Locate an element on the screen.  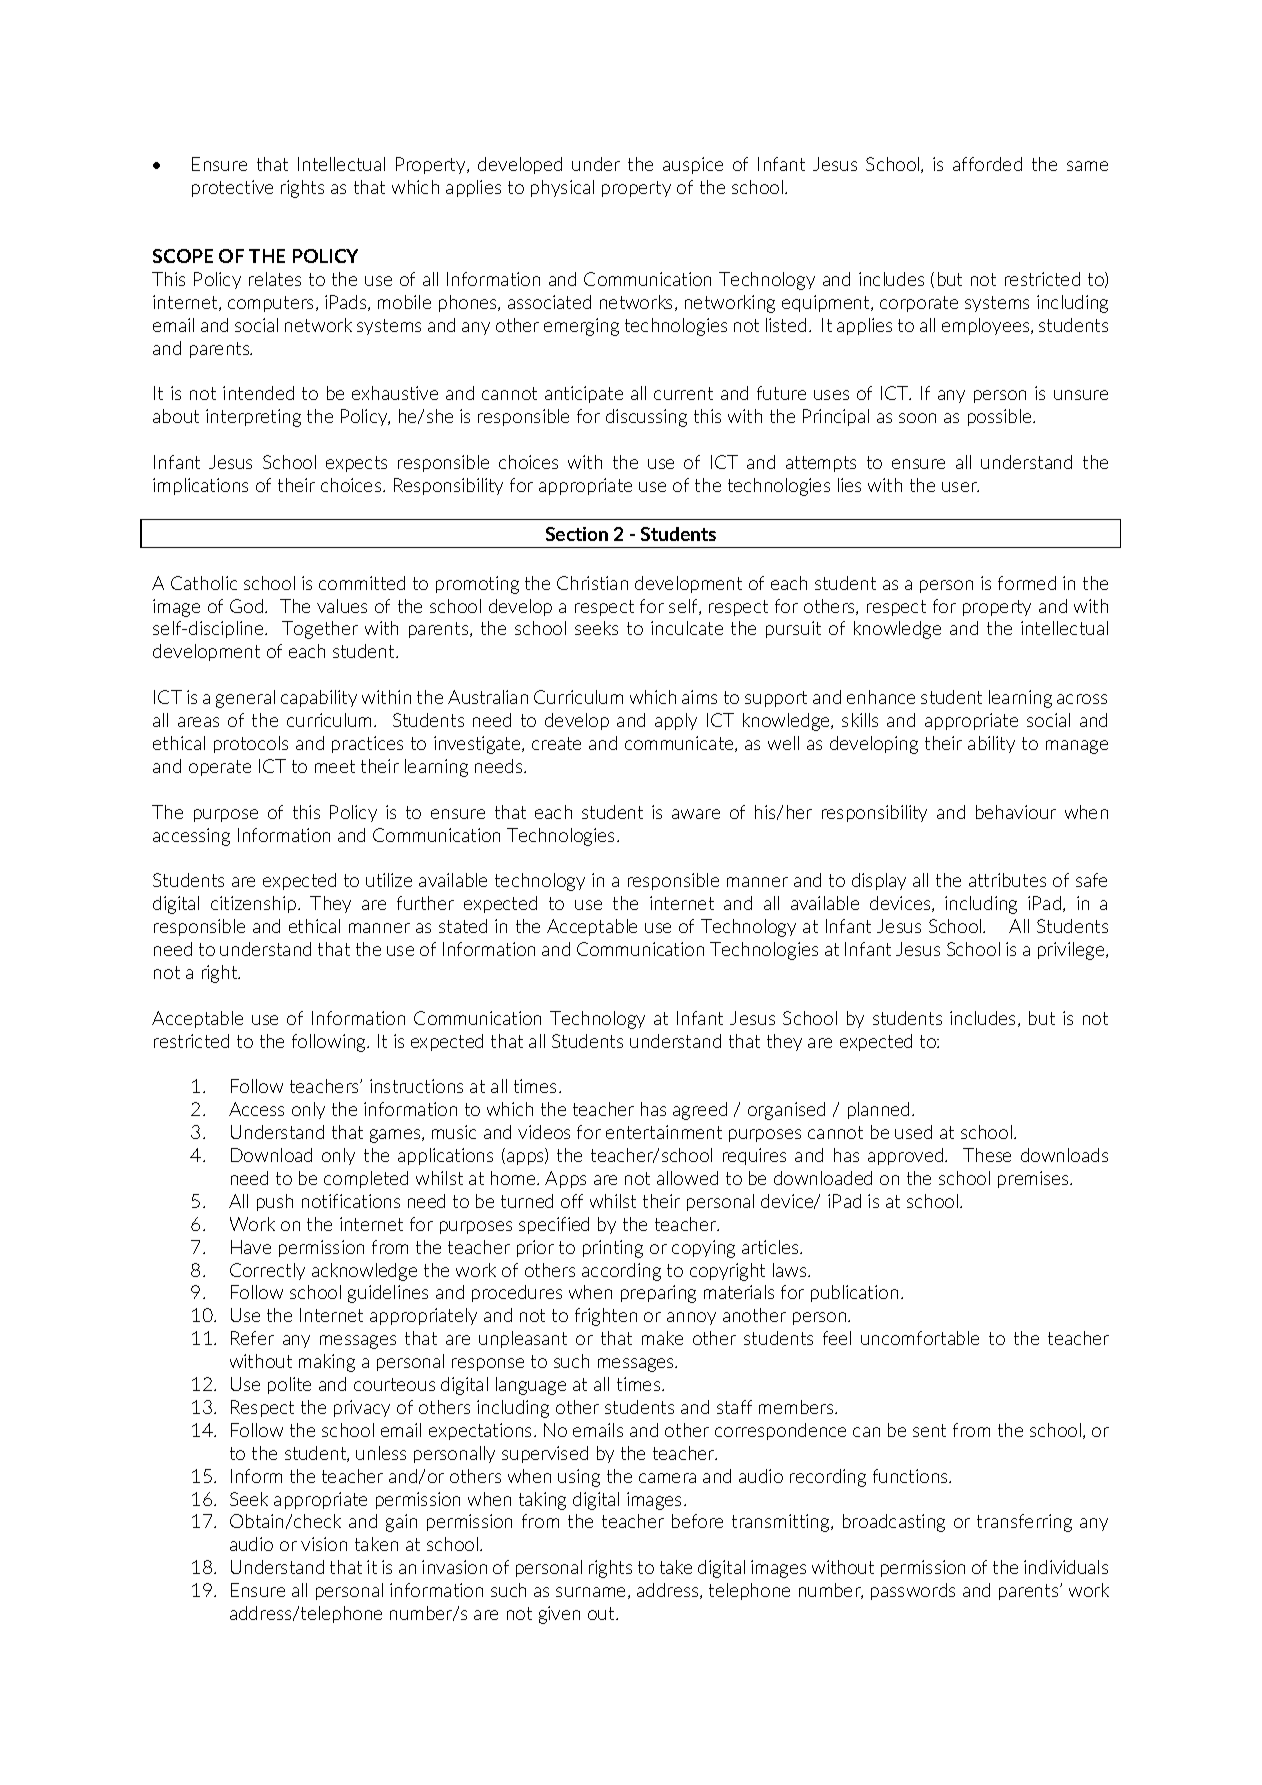
inculcate is located at coordinates (687, 628).
